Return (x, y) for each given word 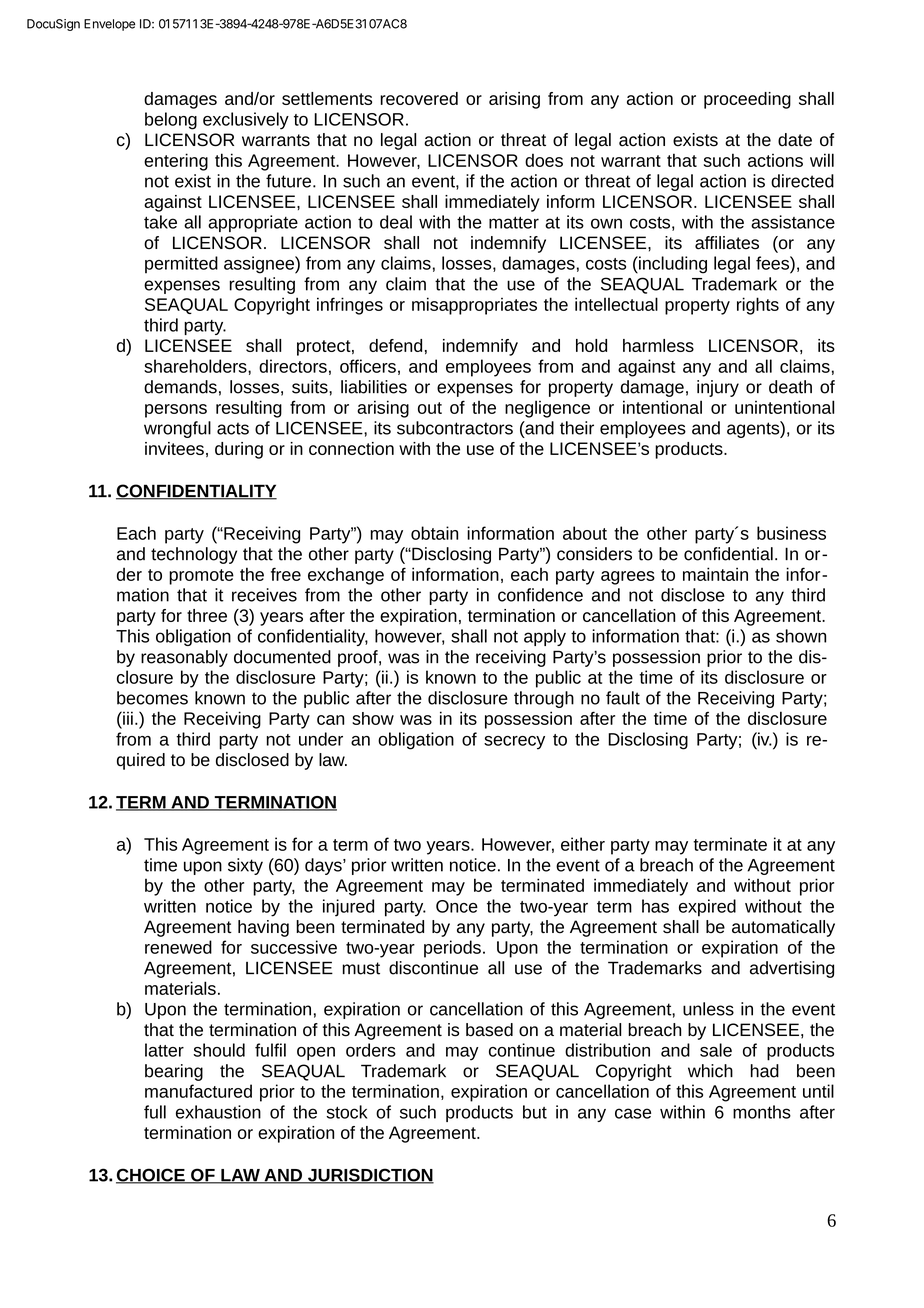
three (207, 615)
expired (707, 908)
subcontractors (455, 428)
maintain (715, 574)
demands (180, 387)
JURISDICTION (370, 1176)
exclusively (246, 121)
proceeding (747, 100)
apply (545, 637)
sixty (245, 866)
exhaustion (218, 1112)
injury (718, 388)
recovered (419, 98)
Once (457, 906)
